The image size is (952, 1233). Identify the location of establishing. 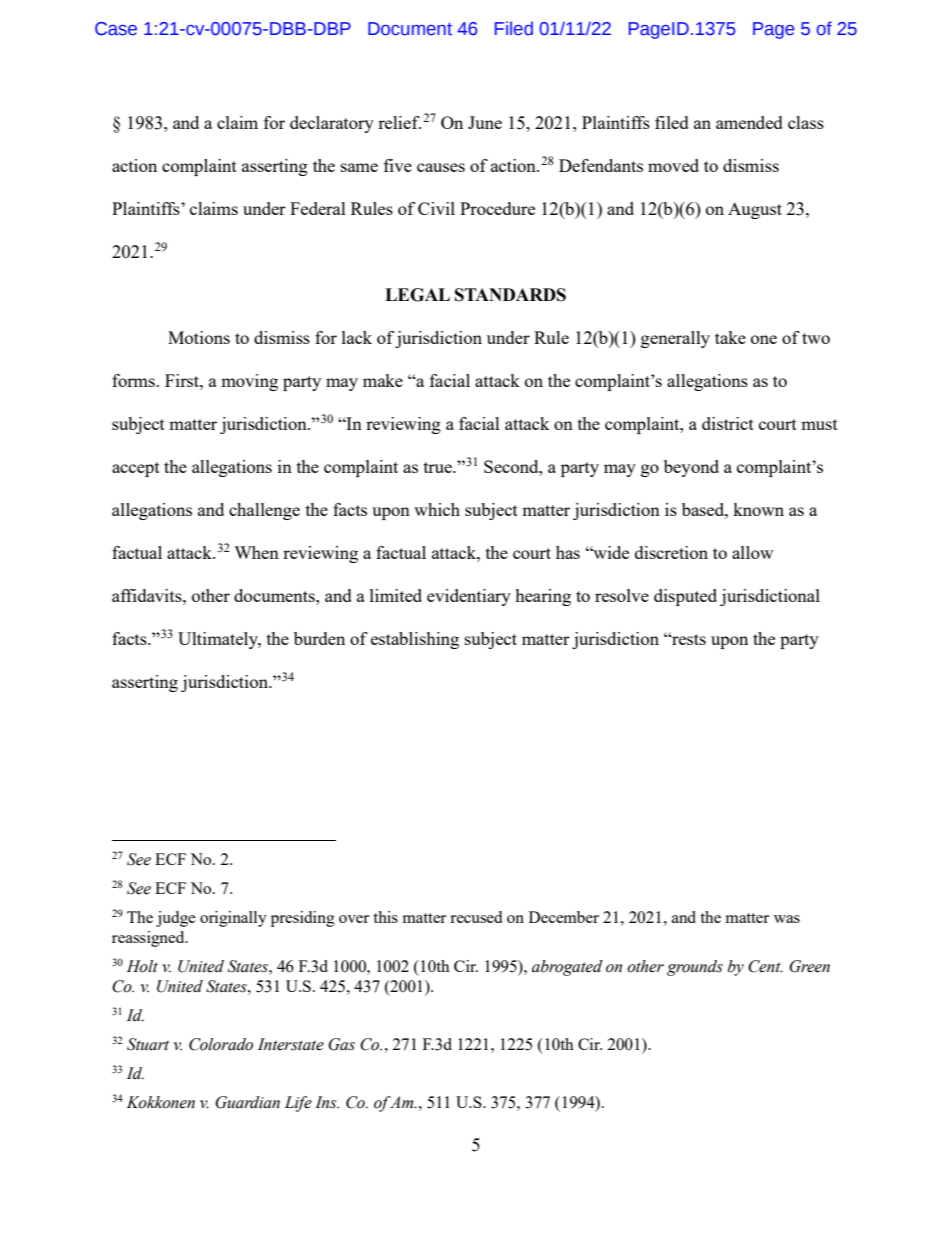
(415, 640).
